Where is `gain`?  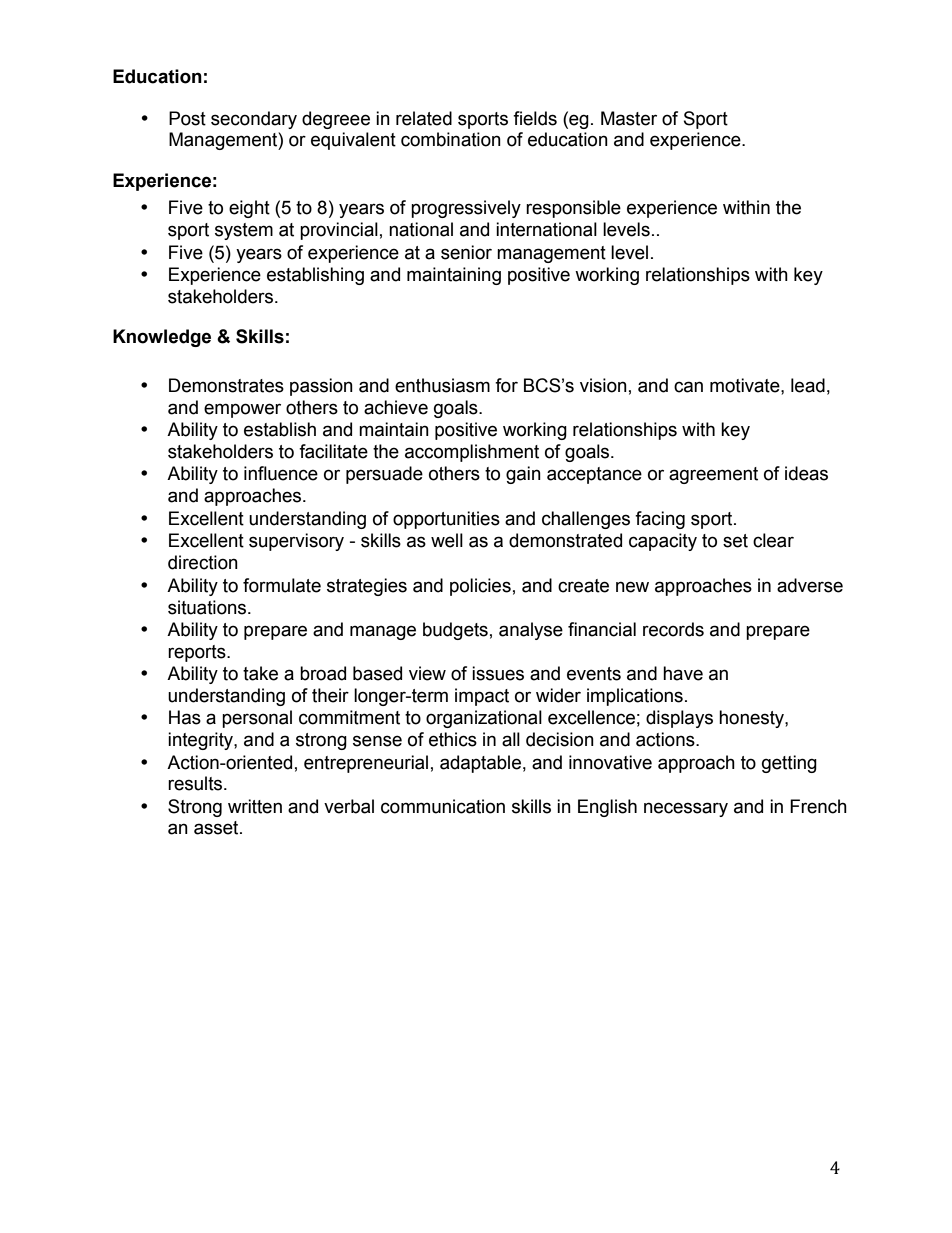 gain is located at coordinates (523, 475).
